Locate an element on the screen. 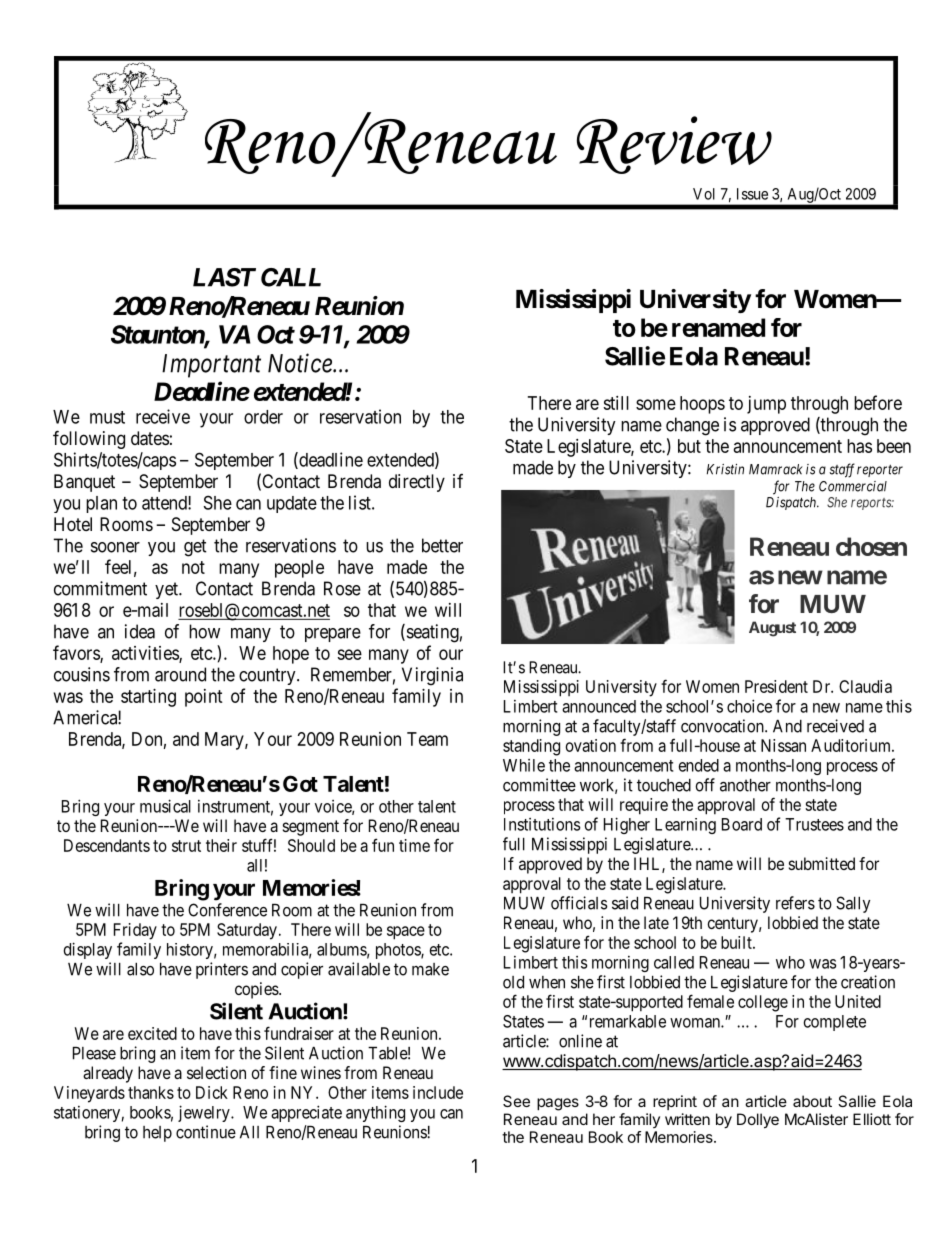 This screenshot has width=952, height=1233. Review is located at coordinates (674, 145).
